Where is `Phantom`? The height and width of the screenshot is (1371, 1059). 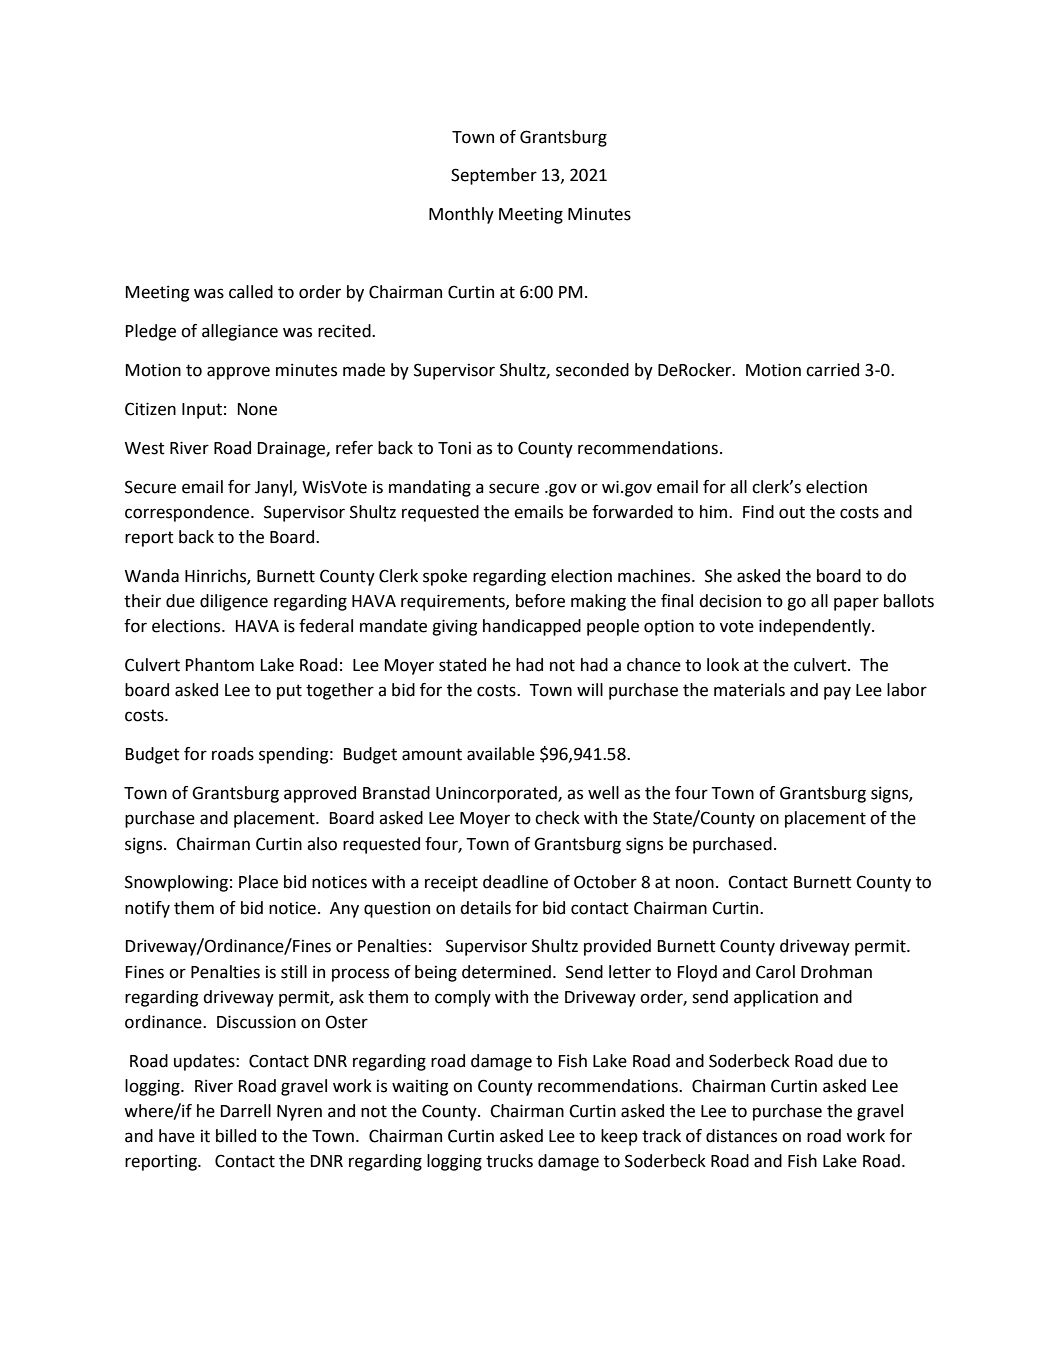
Phantom is located at coordinates (220, 665).
